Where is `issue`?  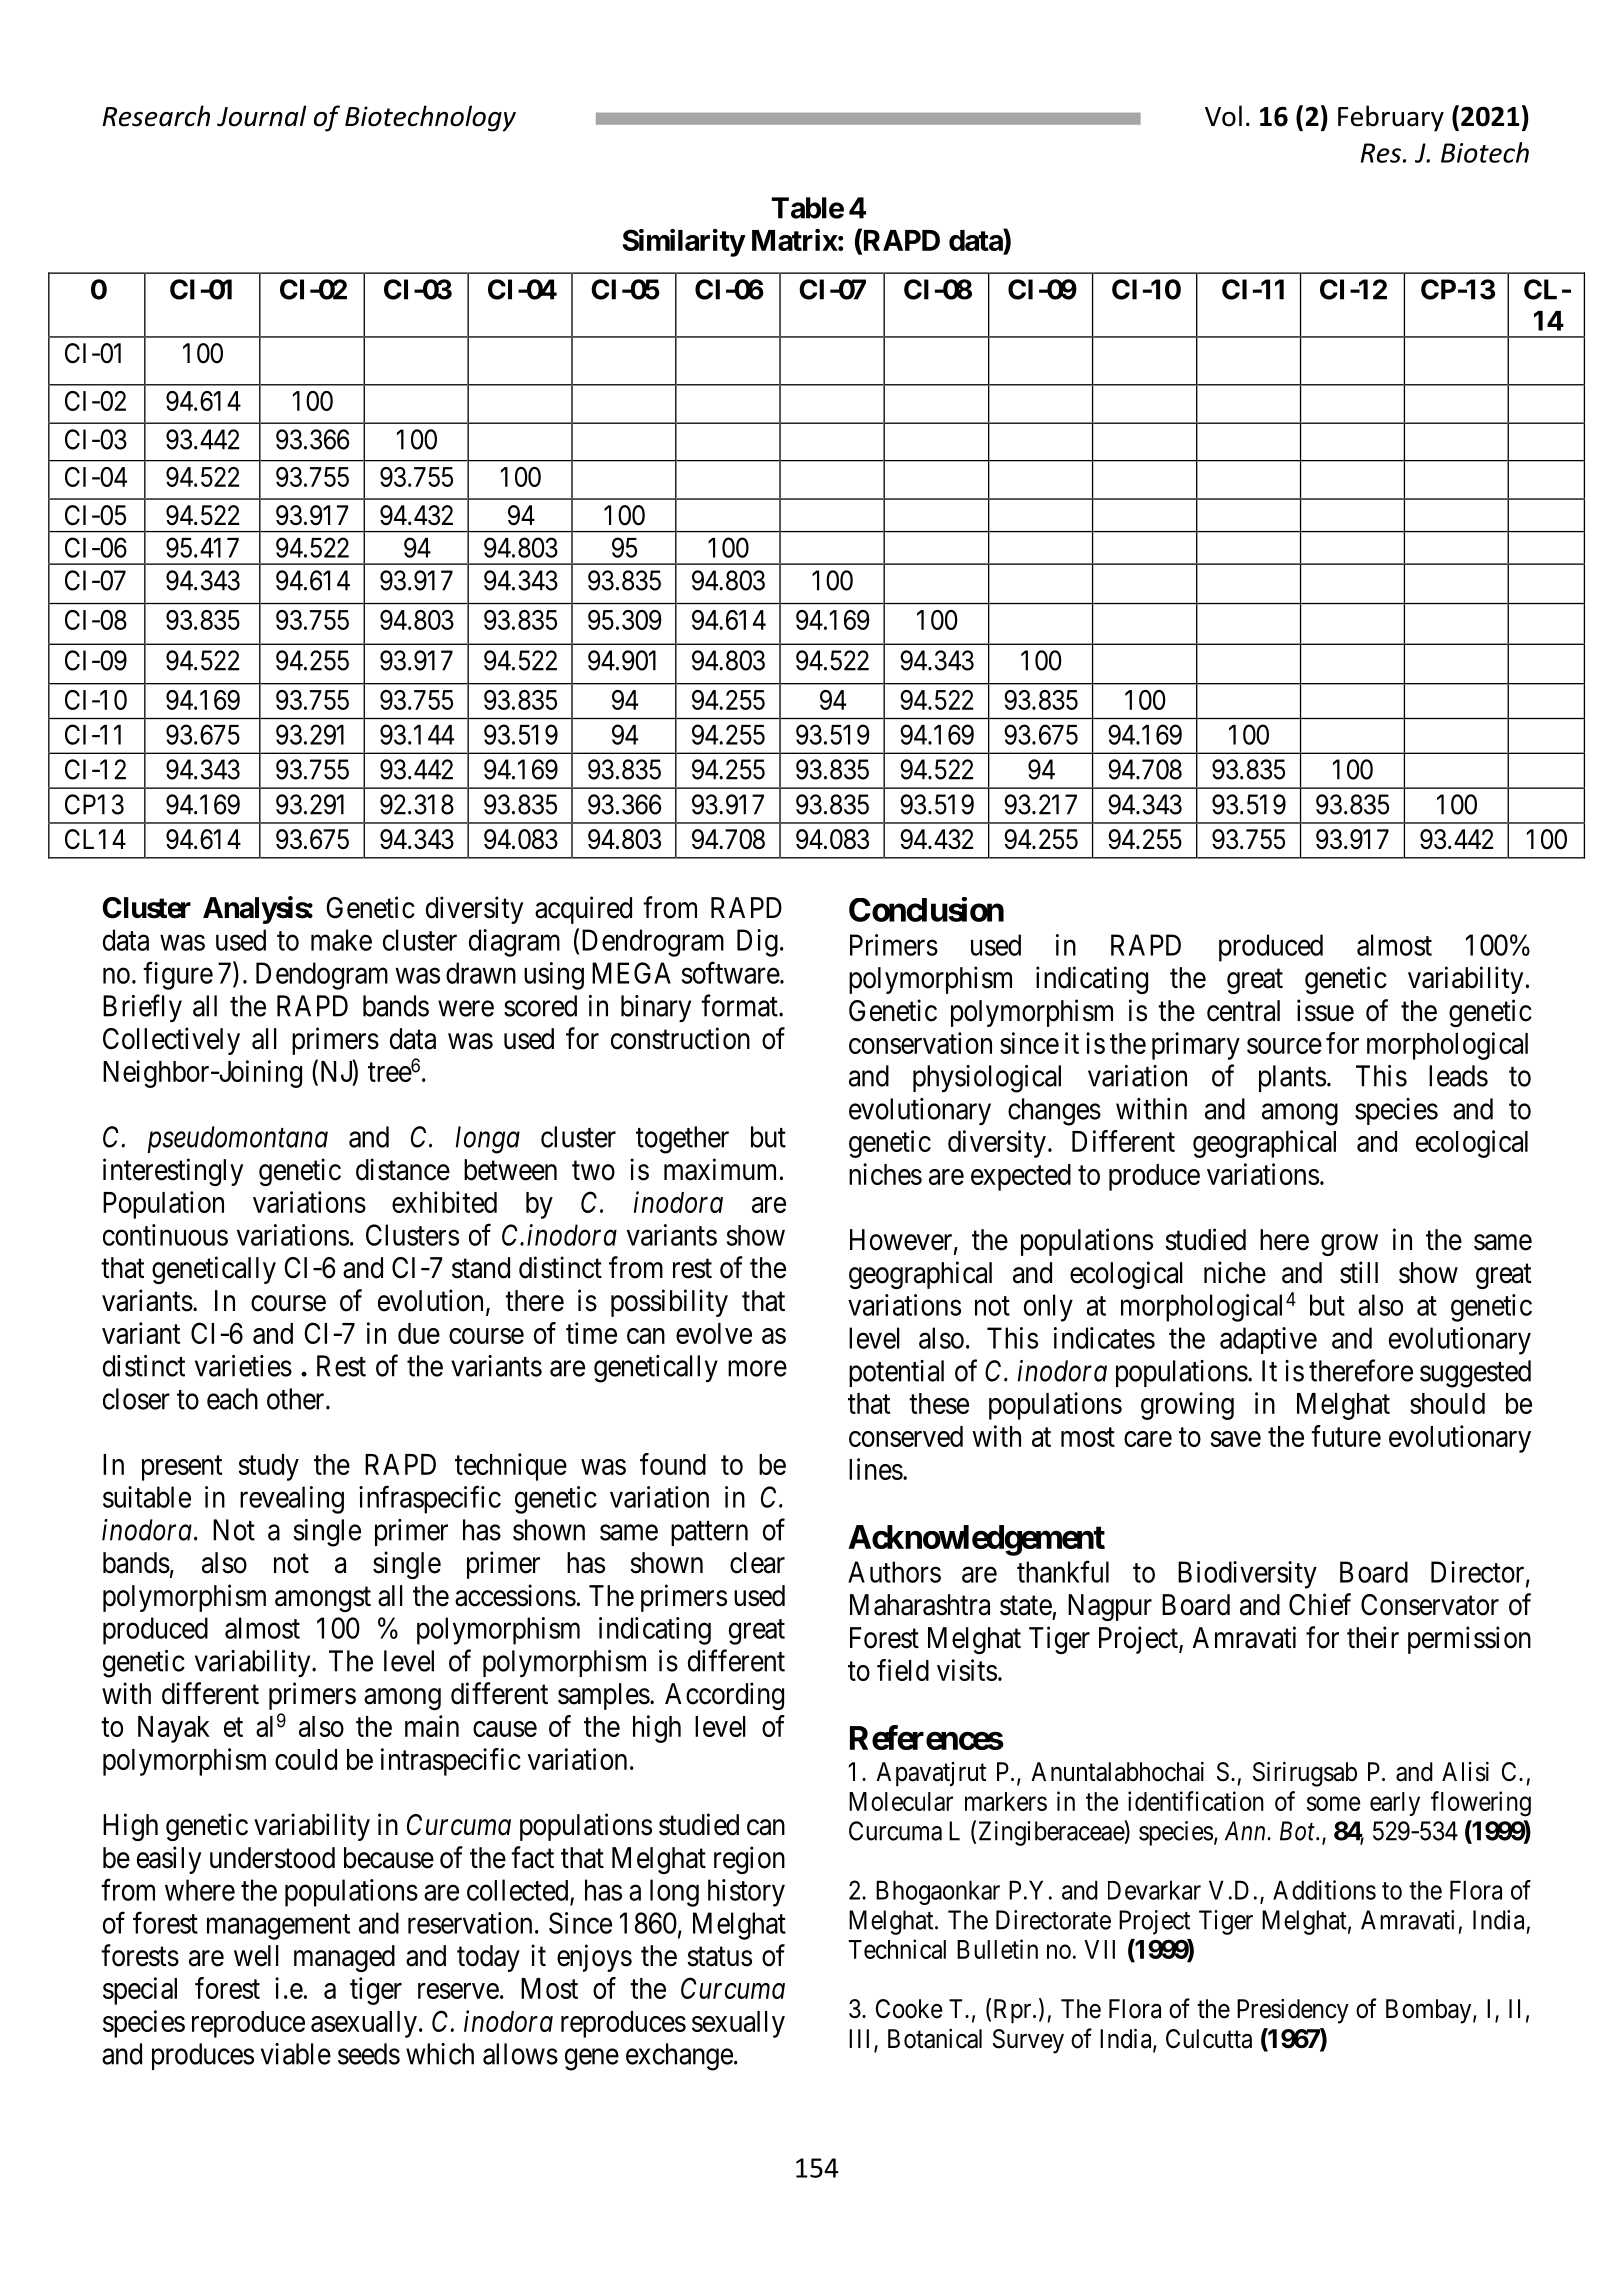
issue is located at coordinates (1325, 1010).
